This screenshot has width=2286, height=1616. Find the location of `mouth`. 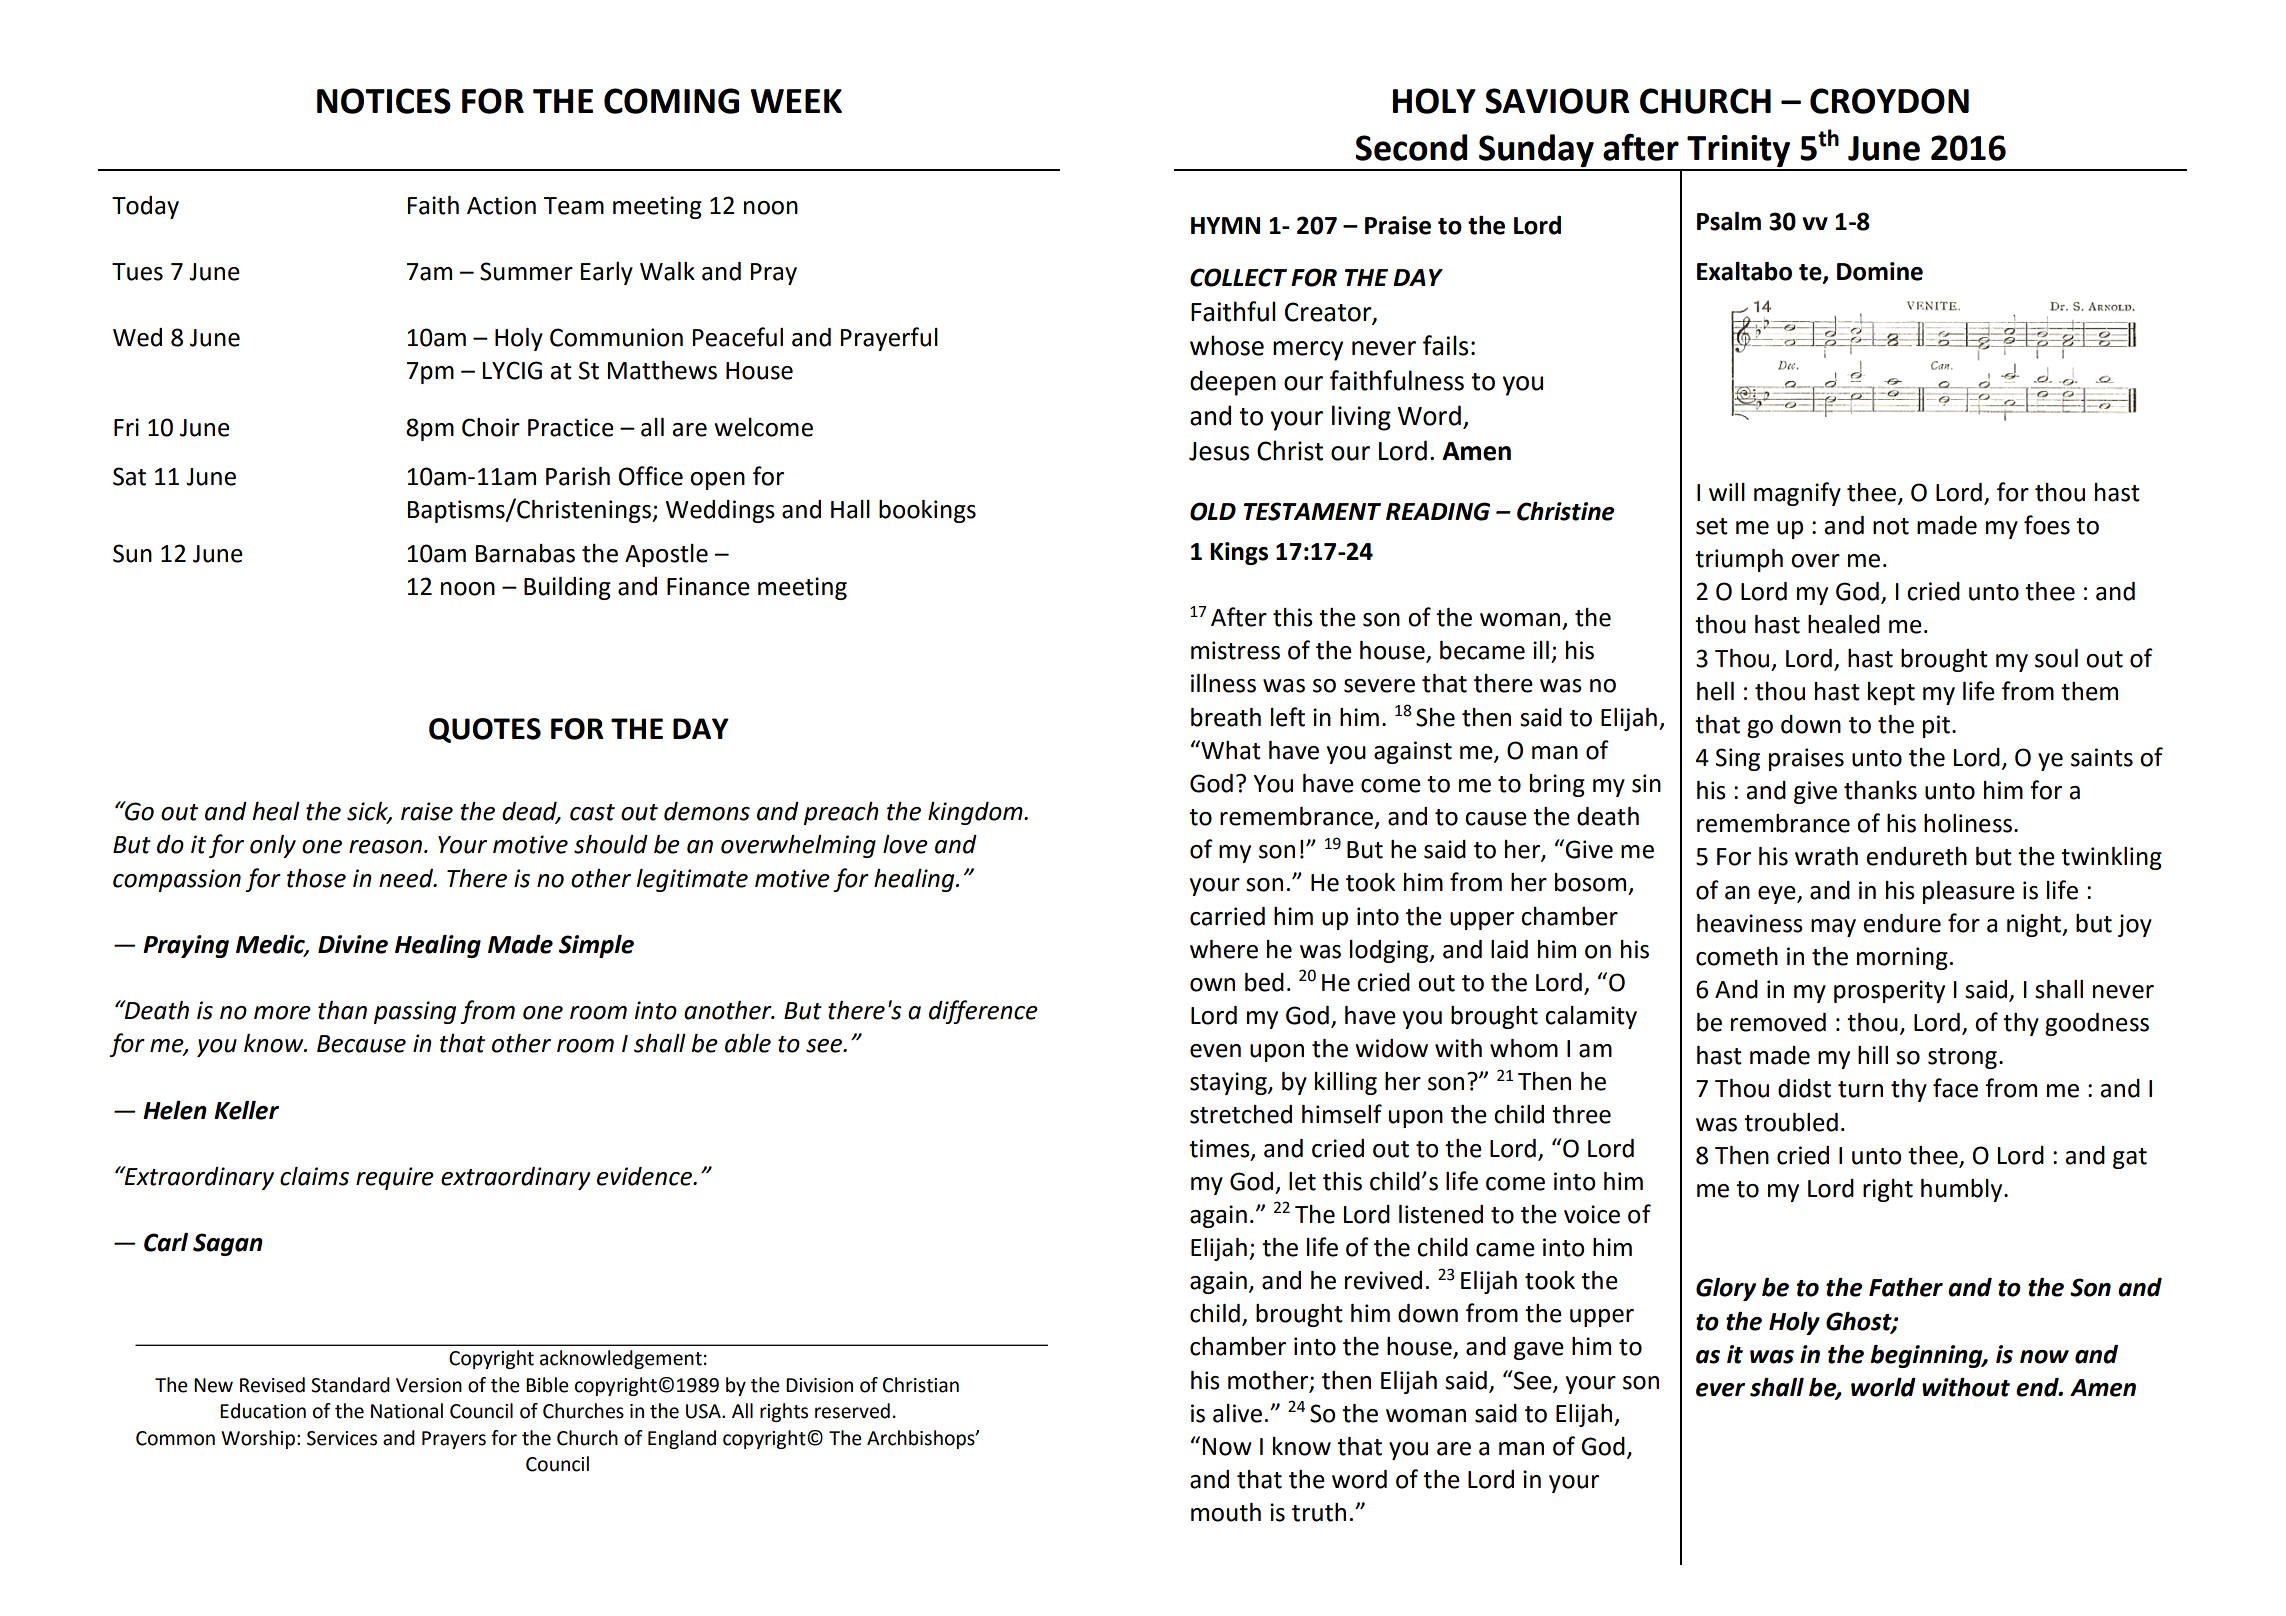

mouth is located at coordinates (1226, 1512).
